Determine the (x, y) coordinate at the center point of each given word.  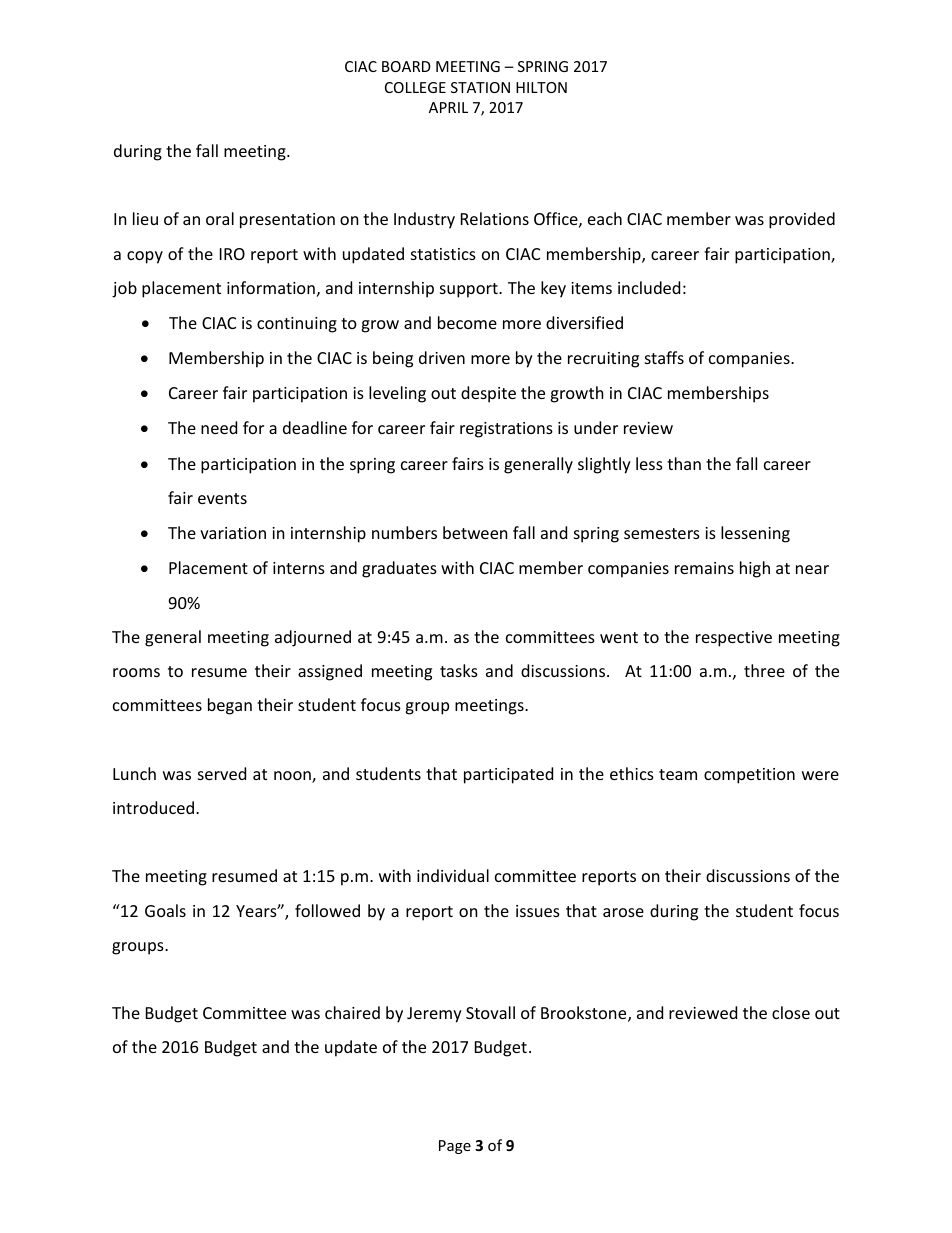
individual (453, 875)
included (649, 287)
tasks (459, 670)
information (271, 287)
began (230, 706)
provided (802, 220)
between (475, 532)
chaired (352, 1012)
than (684, 463)
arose (623, 912)
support (470, 290)
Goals (165, 910)
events (222, 498)
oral (220, 218)
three (764, 670)
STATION (480, 87)
